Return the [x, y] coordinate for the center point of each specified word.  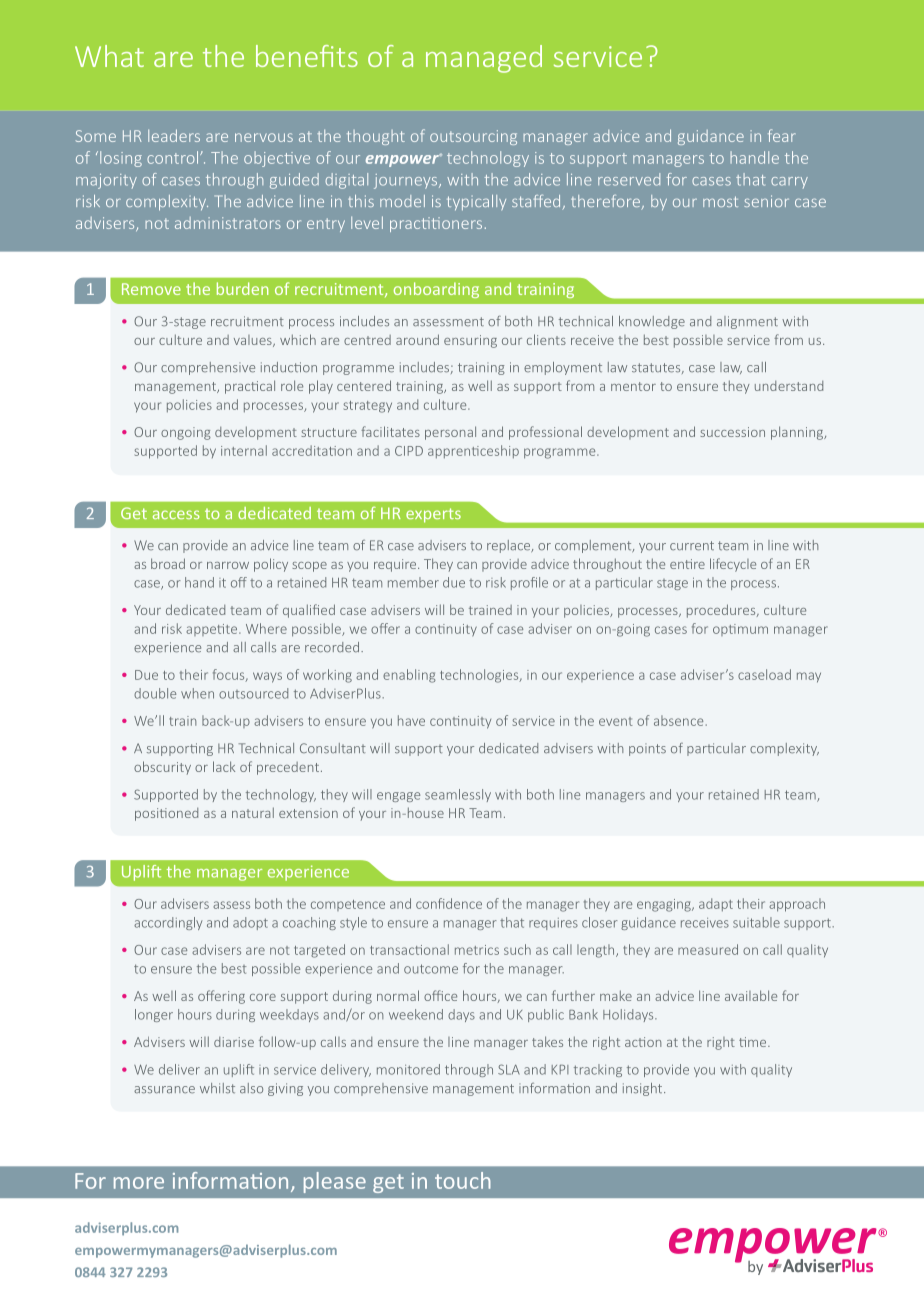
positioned [166, 814]
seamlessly [458, 795]
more [139, 1183]
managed [484, 59]
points [647, 749]
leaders [174, 135]
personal [450, 433]
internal [244, 450]
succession [732, 432]
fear [782, 135]
